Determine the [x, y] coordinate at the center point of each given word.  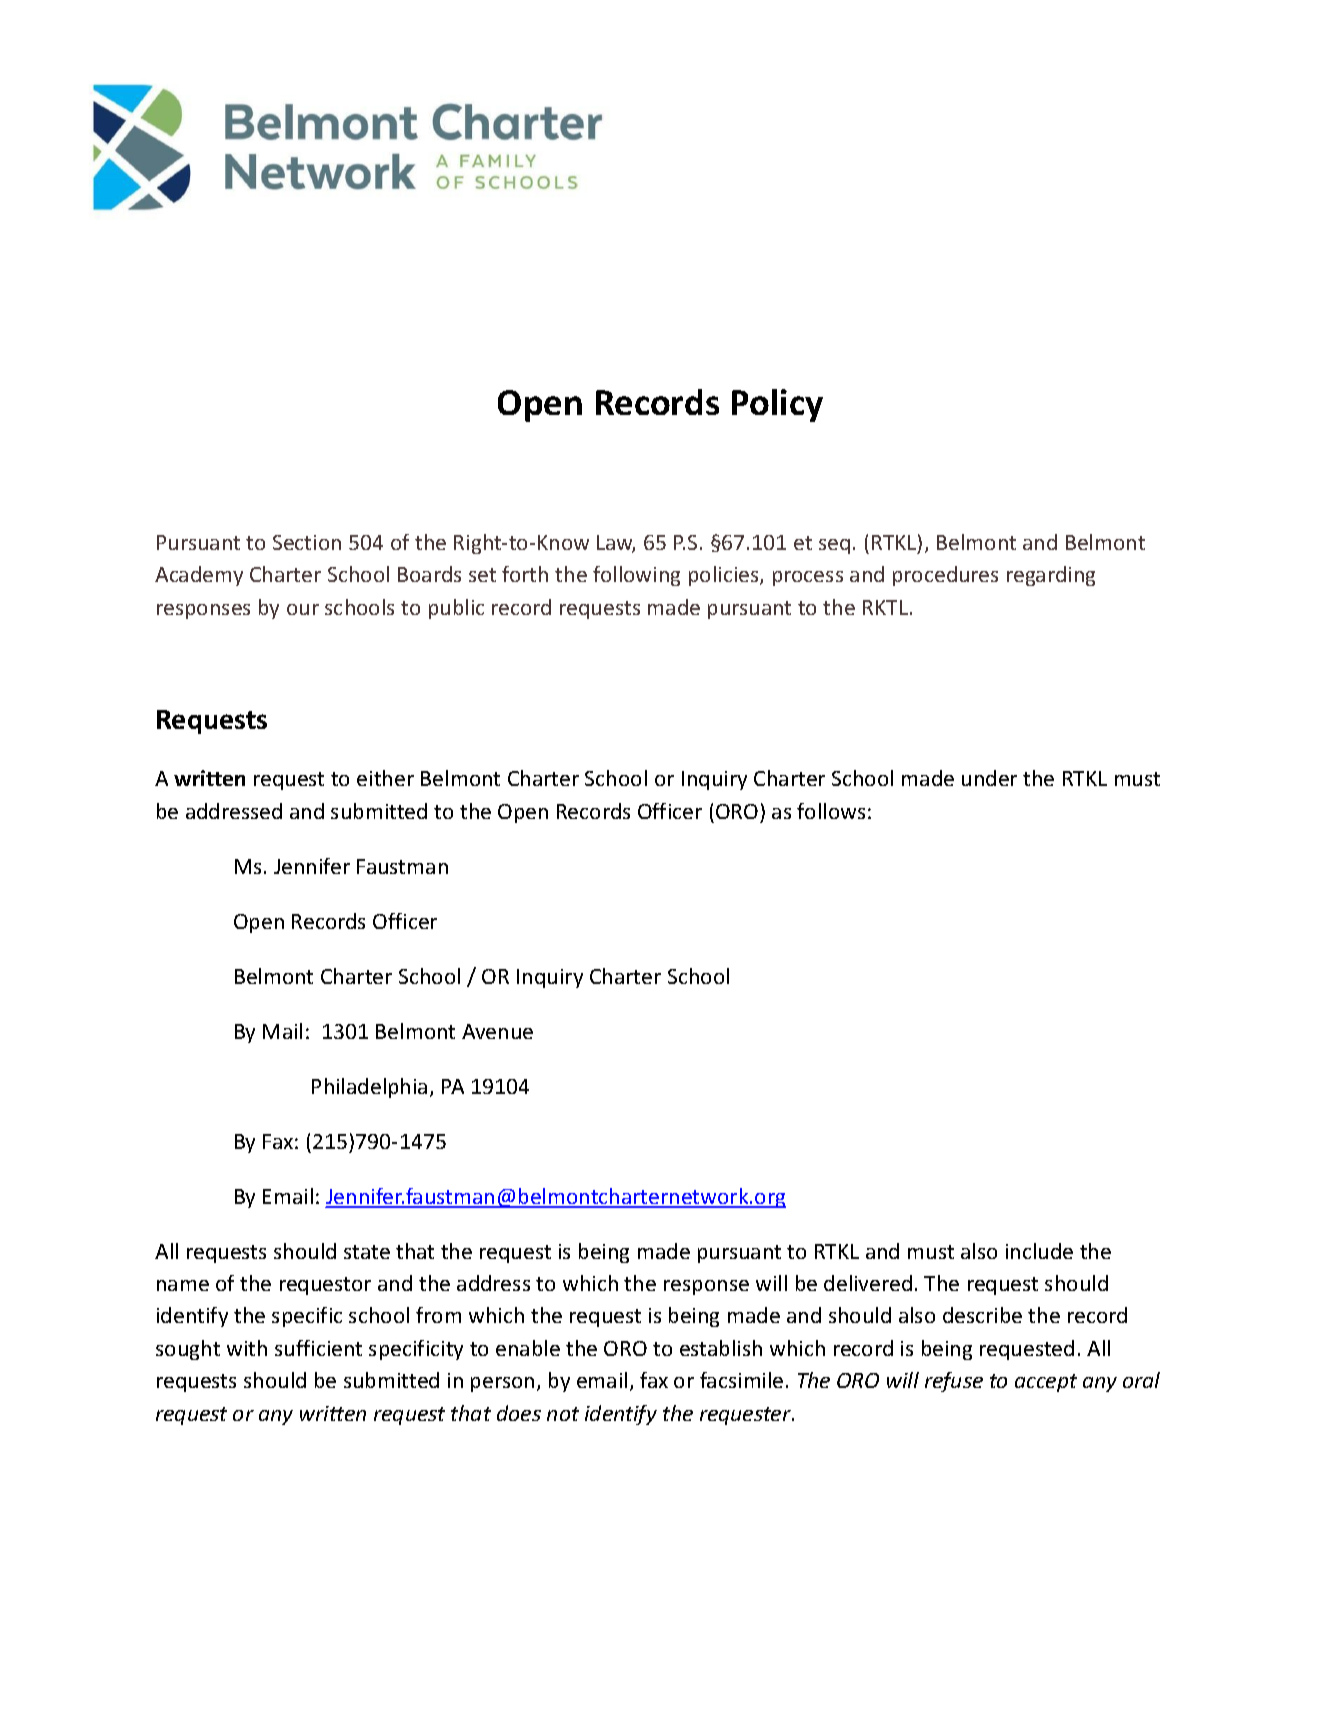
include [1039, 1251]
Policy [777, 405]
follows [831, 811]
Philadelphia [369, 1088]
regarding [1051, 576]
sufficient [318, 1348]
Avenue [497, 1031]
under [989, 778]
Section [307, 542]
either [385, 778]
